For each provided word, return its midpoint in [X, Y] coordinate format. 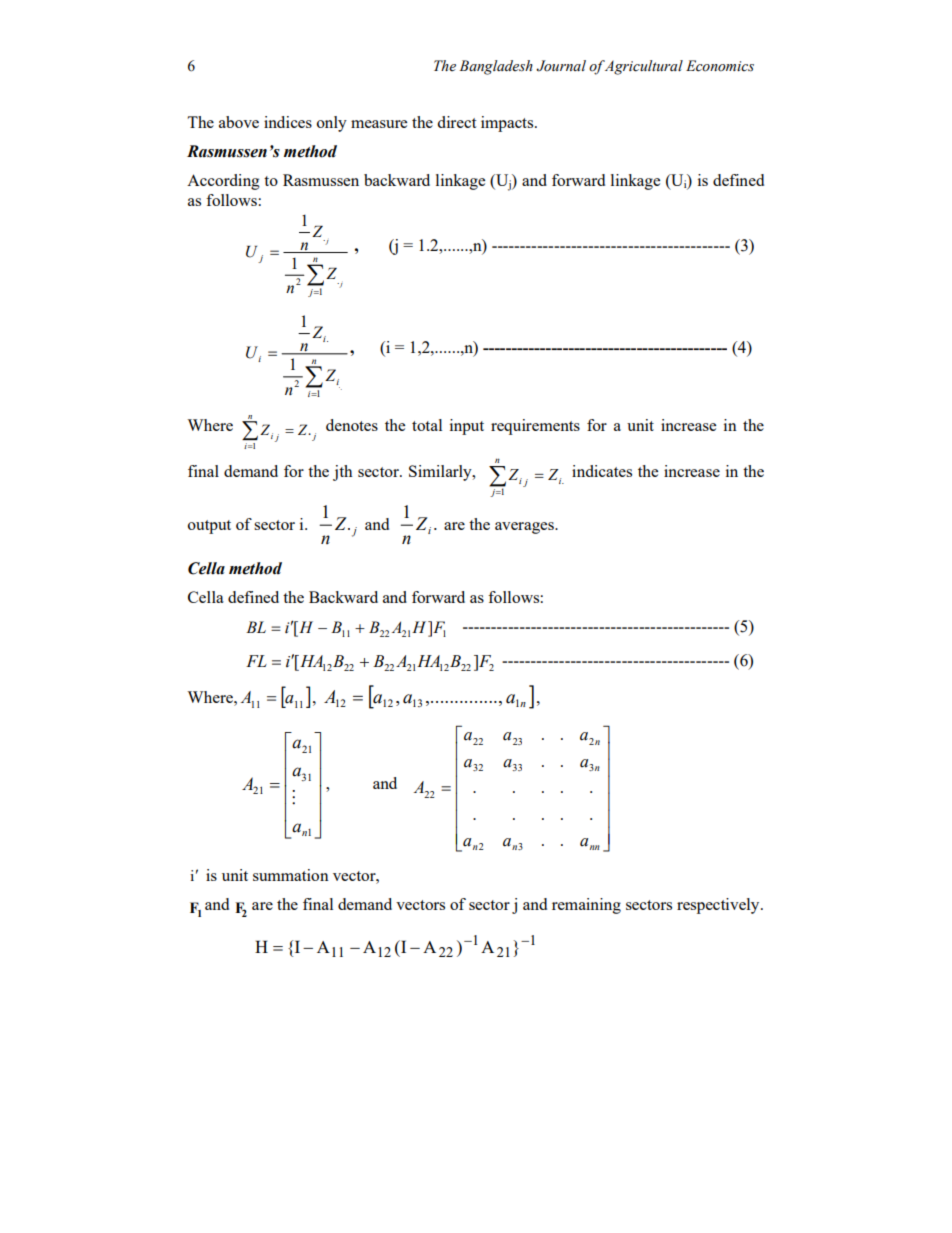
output [209, 527]
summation [291, 875]
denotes [352, 425]
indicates [602, 471]
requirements [535, 427]
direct [456, 122]
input [467, 427]
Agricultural [643, 67]
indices [288, 122]
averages [525, 528]
